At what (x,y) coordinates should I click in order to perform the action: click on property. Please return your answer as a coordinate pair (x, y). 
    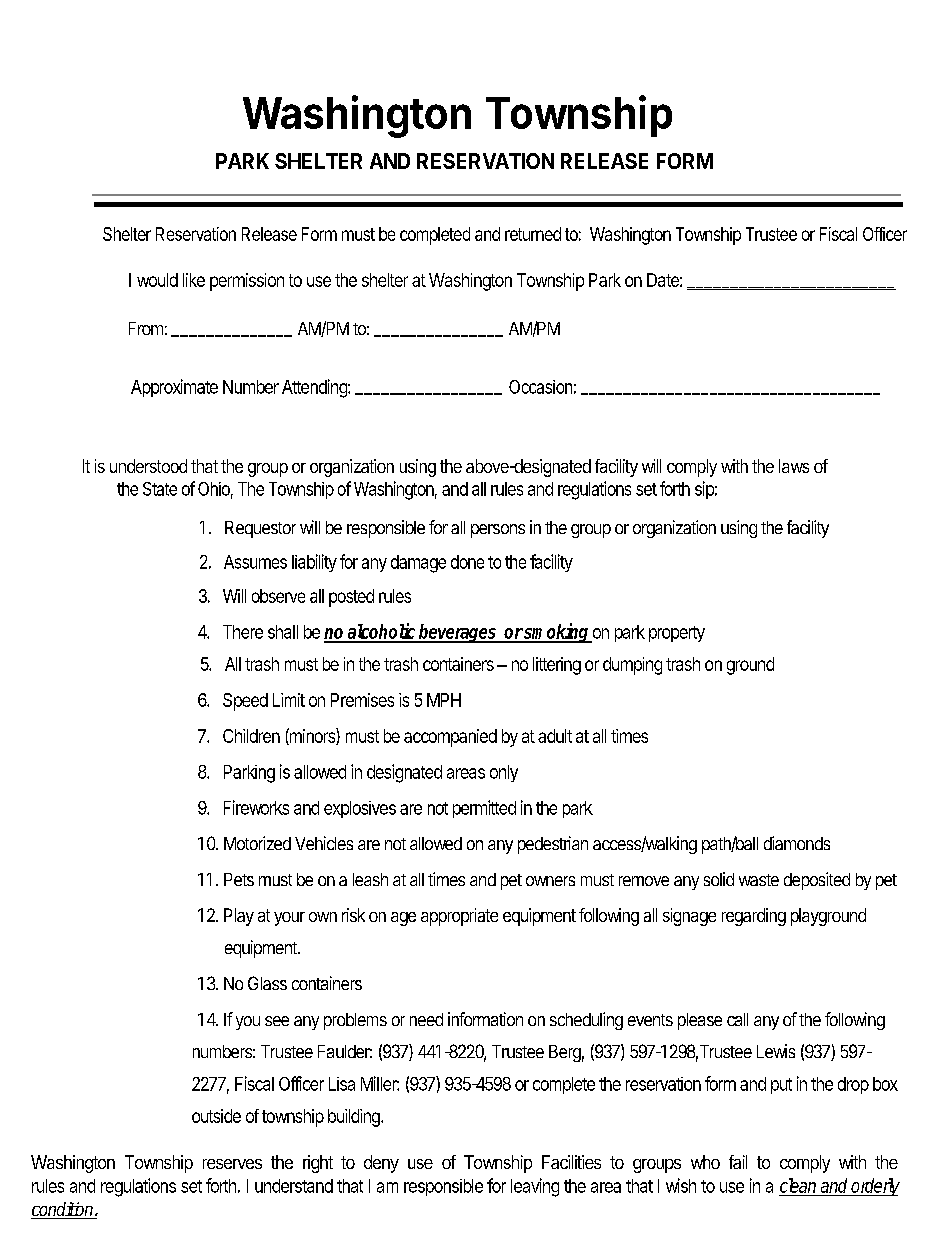
    Looking at the image, I should click on (677, 634).
